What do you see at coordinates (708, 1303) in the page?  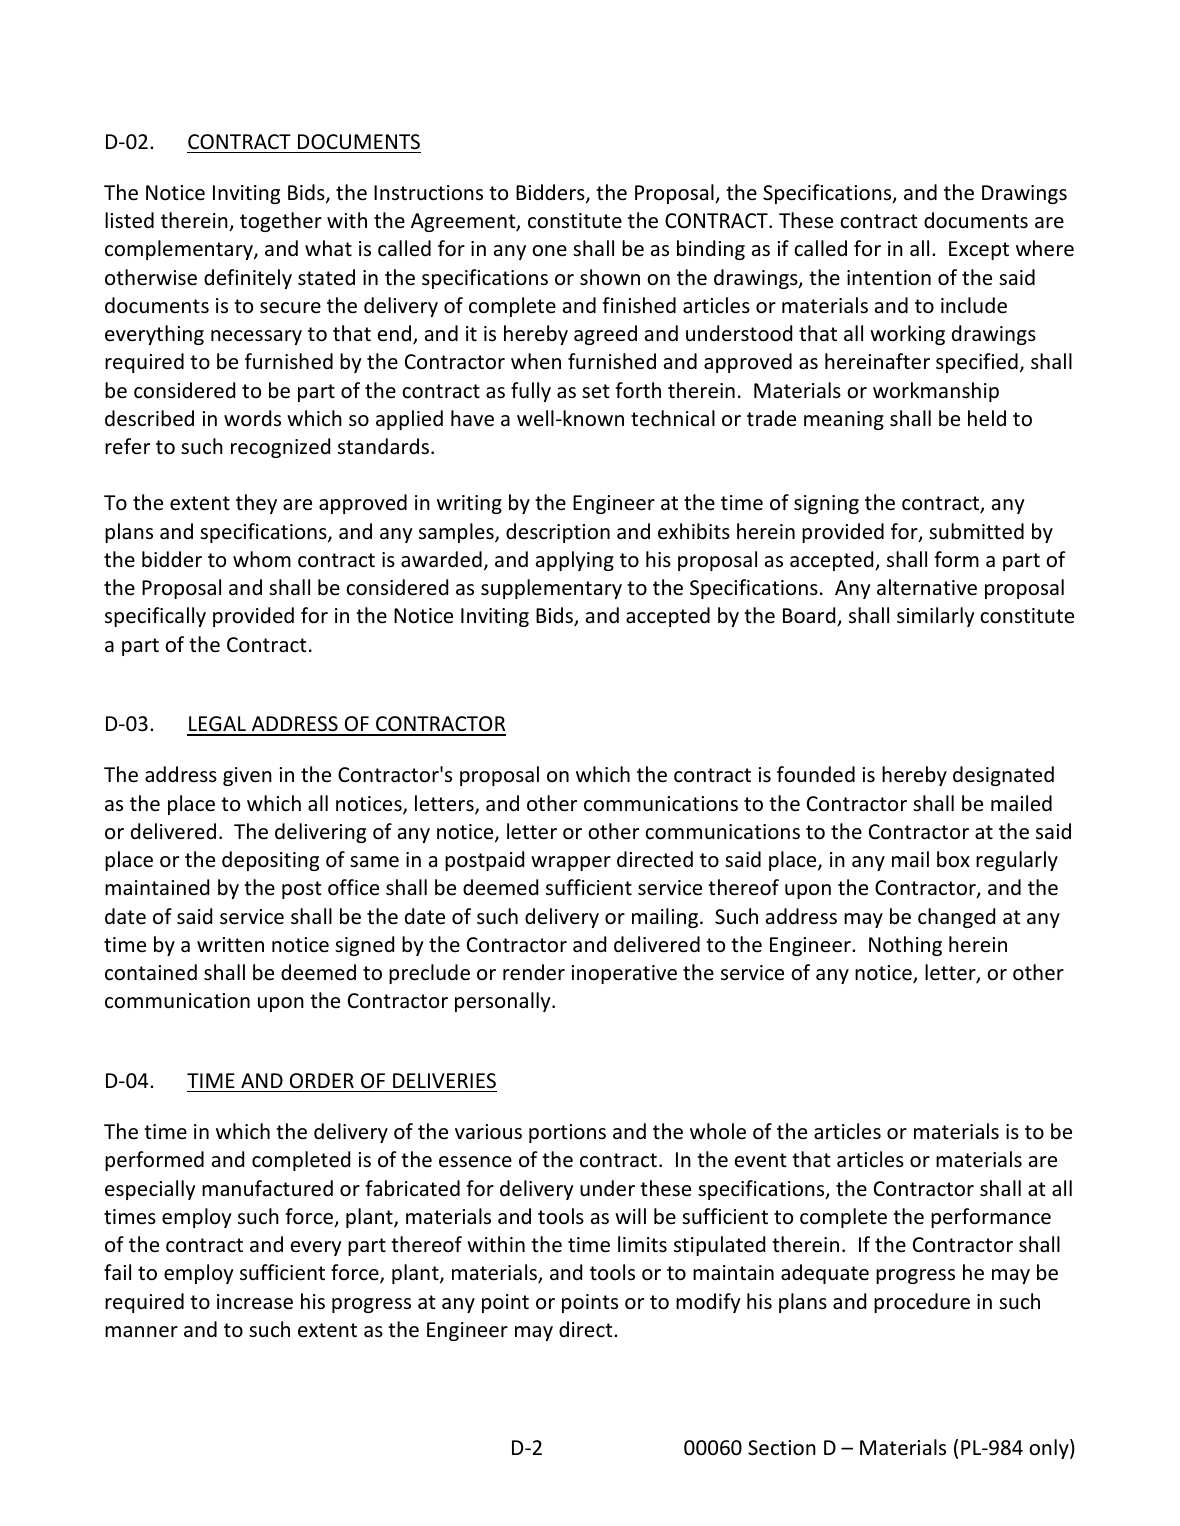 I see `modify` at bounding box center [708, 1303].
